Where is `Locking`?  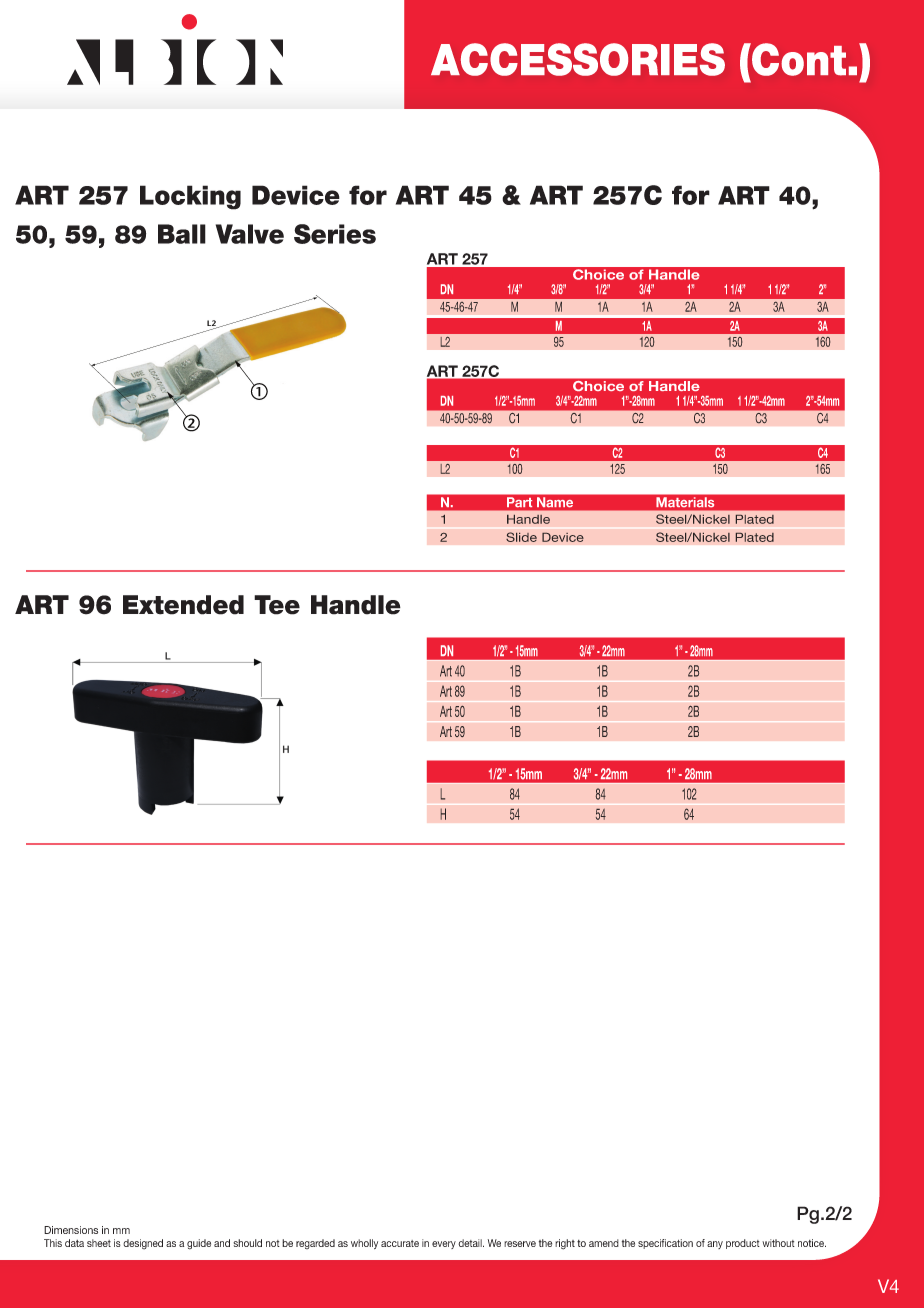
Locking is located at coordinates (190, 197).
